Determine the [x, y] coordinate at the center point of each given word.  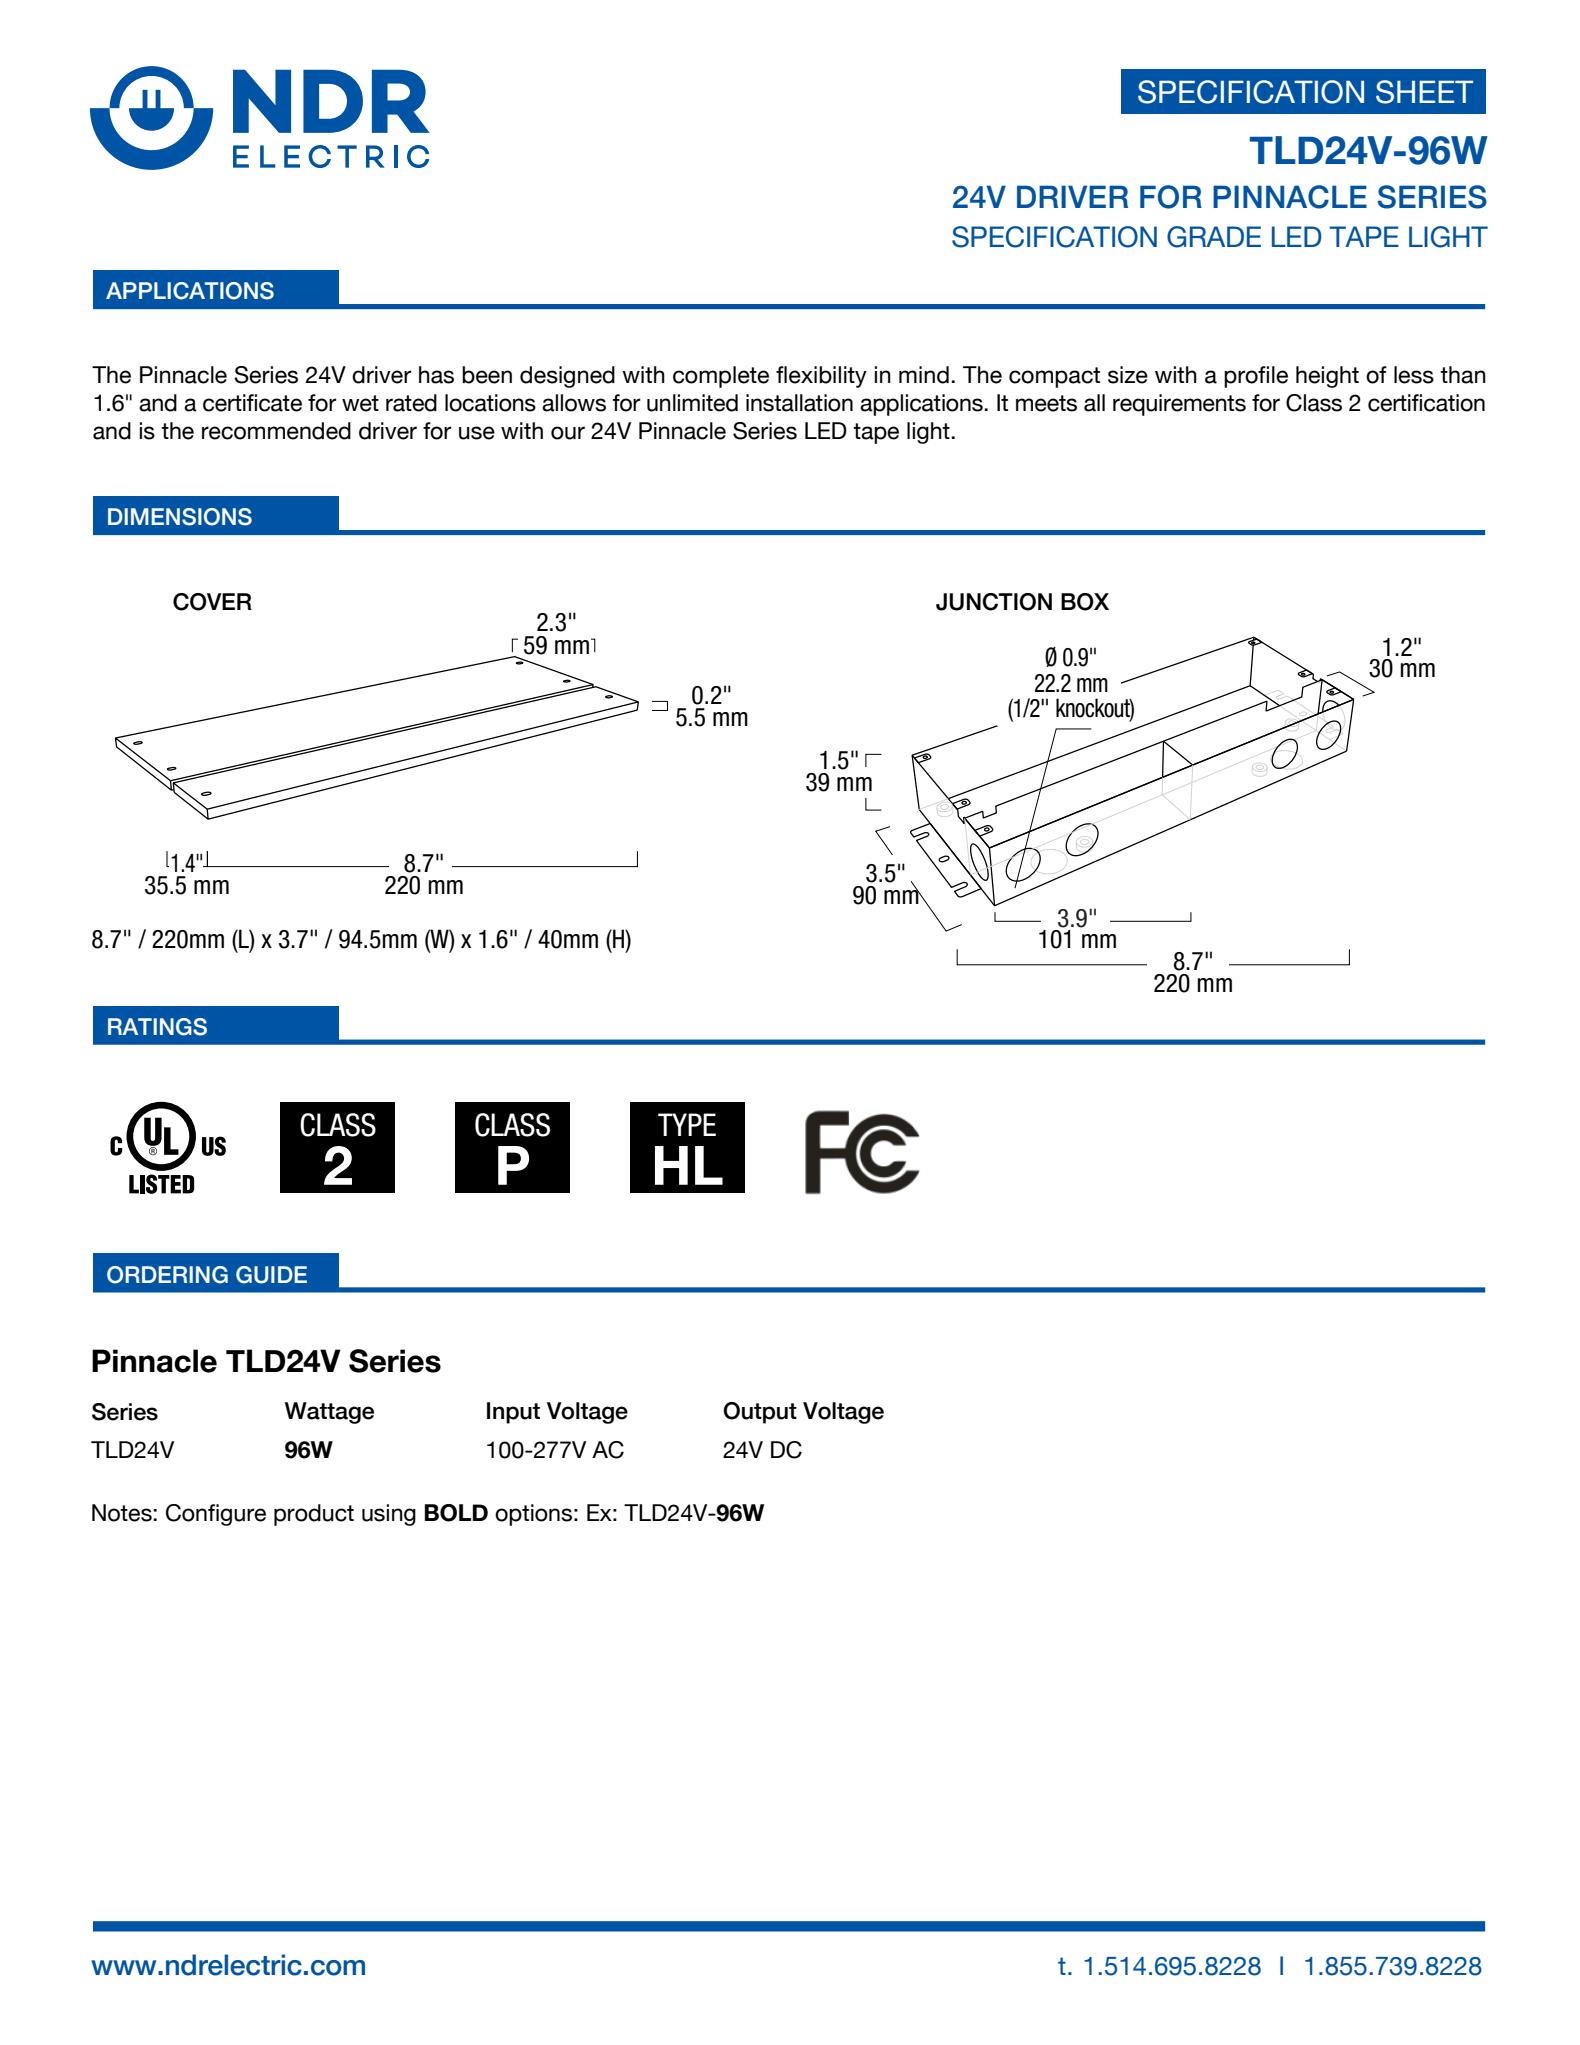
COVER [212, 602]
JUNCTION [994, 602]
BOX [1085, 602]
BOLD [456, 1513]
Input [513, 1413]
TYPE [687, 1124]
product [314, 1515]
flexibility [821, 377]
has [436, 375]
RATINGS [157, 1027]
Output [760, 1413]
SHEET [1424, 92]
